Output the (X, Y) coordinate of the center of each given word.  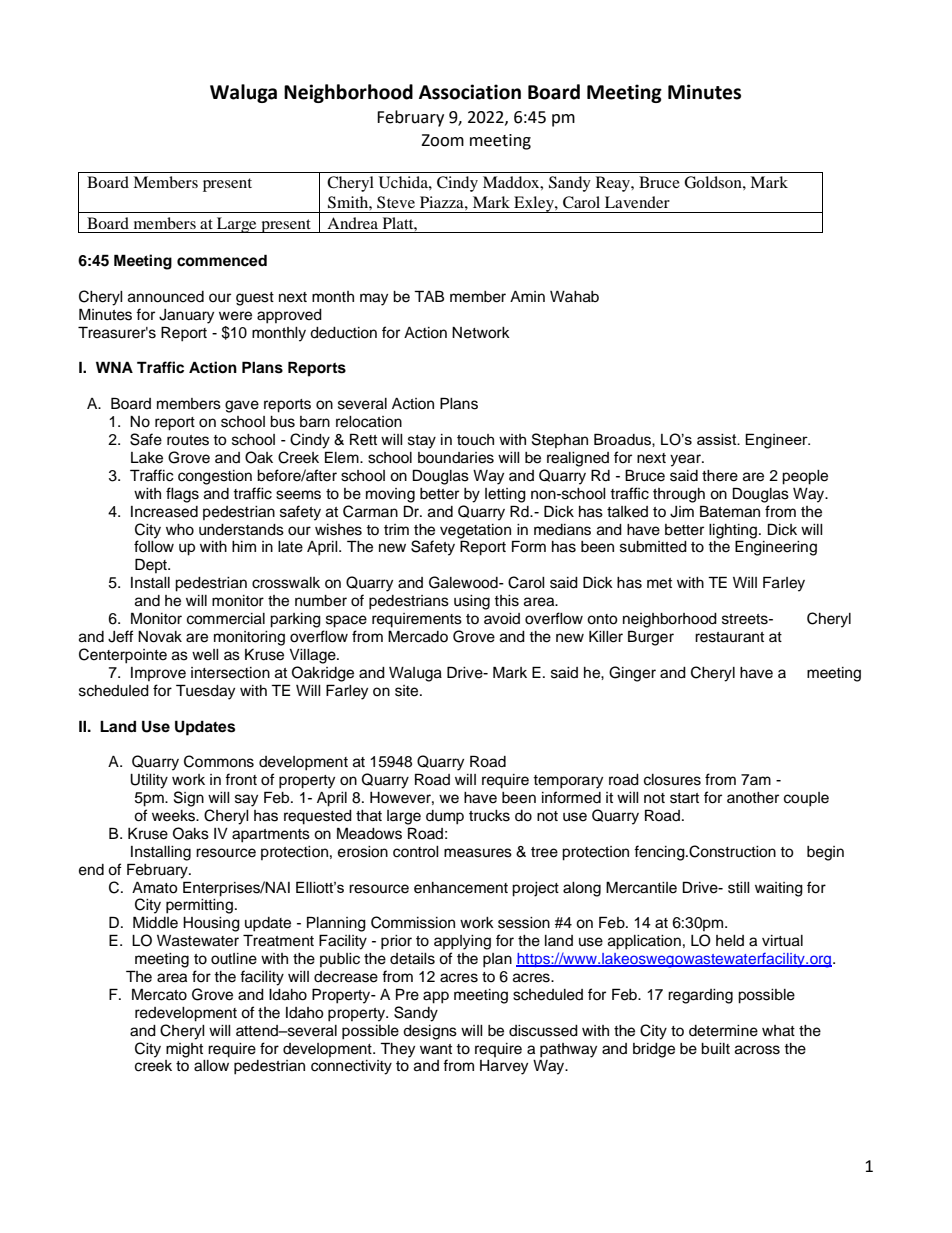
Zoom (442, 140)
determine (723, 1031)
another (753, 798)
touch (475, 440)
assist (718, 439)
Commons (219, 761)
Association (470, 92)
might (184, 1050)
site (408, 691)
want (436, 1049)
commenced (222, 260)
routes (188, 440)
